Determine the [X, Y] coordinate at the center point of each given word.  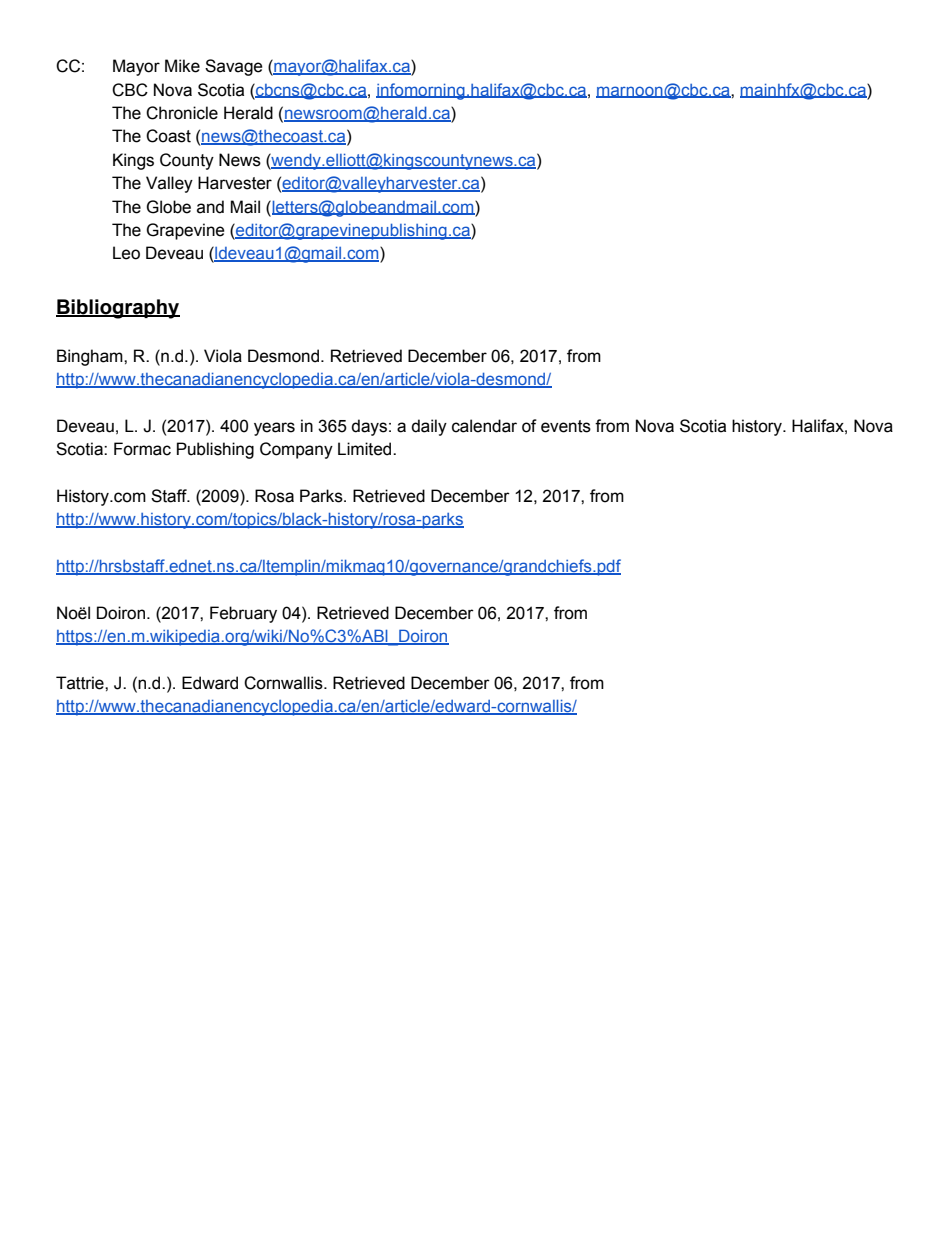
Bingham [91, 357]
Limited [366, 449]
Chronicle [182, 113]
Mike [182, 66]
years [274, 429]
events [566, 426]
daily [429, 427]
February [243, 614]
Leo [126, 253]
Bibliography [118, 309]
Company [296, 450]
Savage [234, 67]
